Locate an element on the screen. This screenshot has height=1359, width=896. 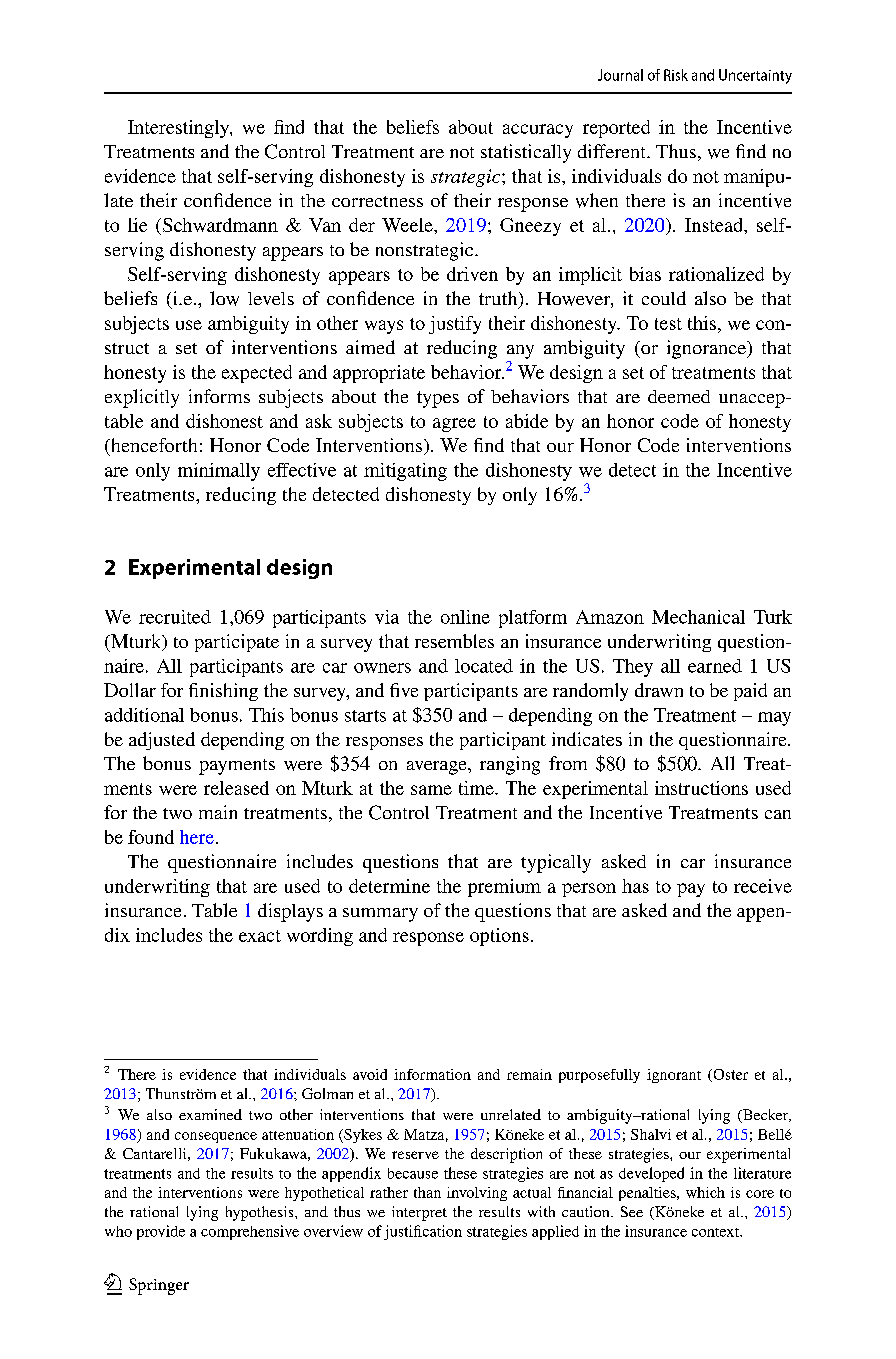
informs is located at coordinates (219, 396).
